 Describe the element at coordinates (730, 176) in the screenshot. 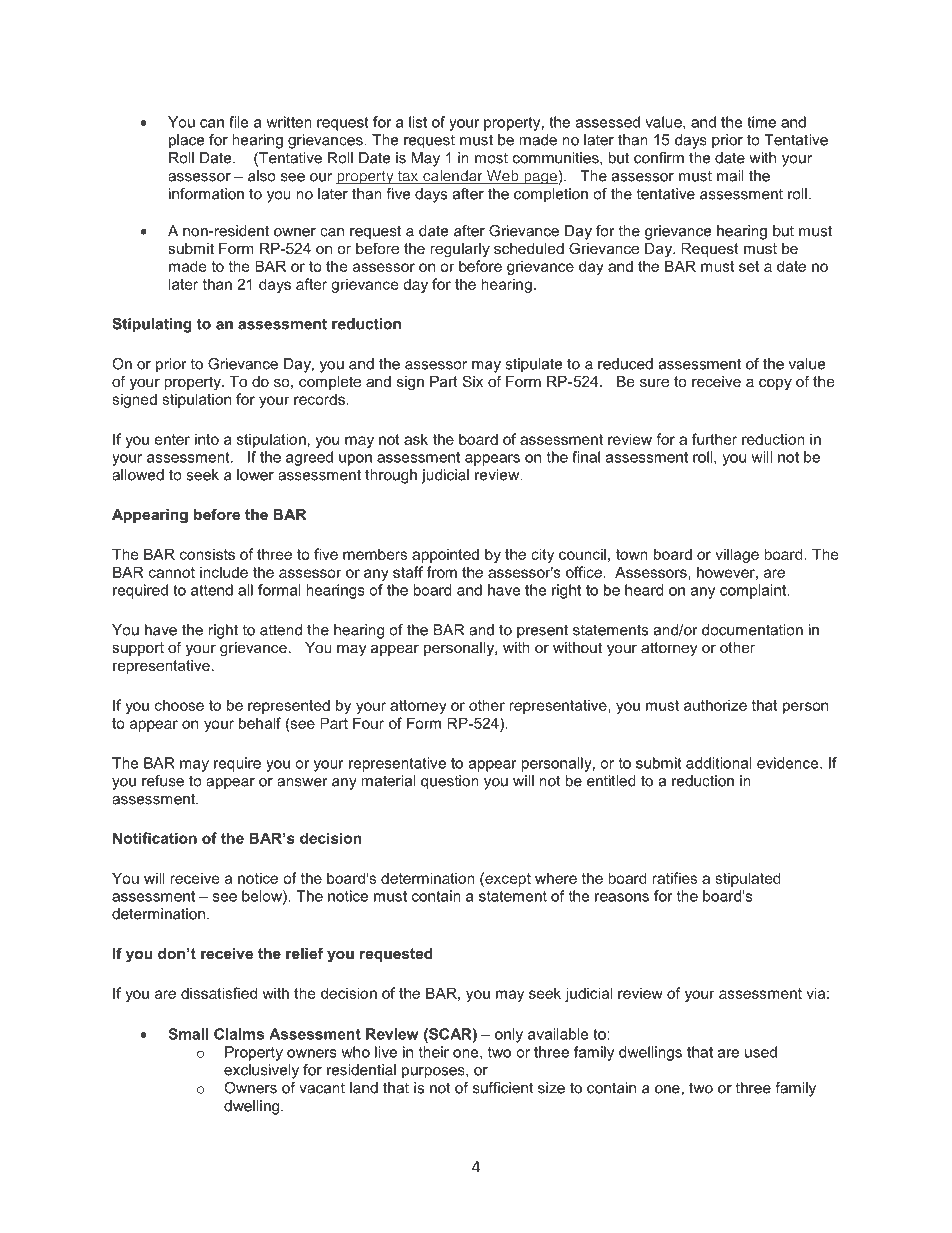

I see `mail` at that location.
